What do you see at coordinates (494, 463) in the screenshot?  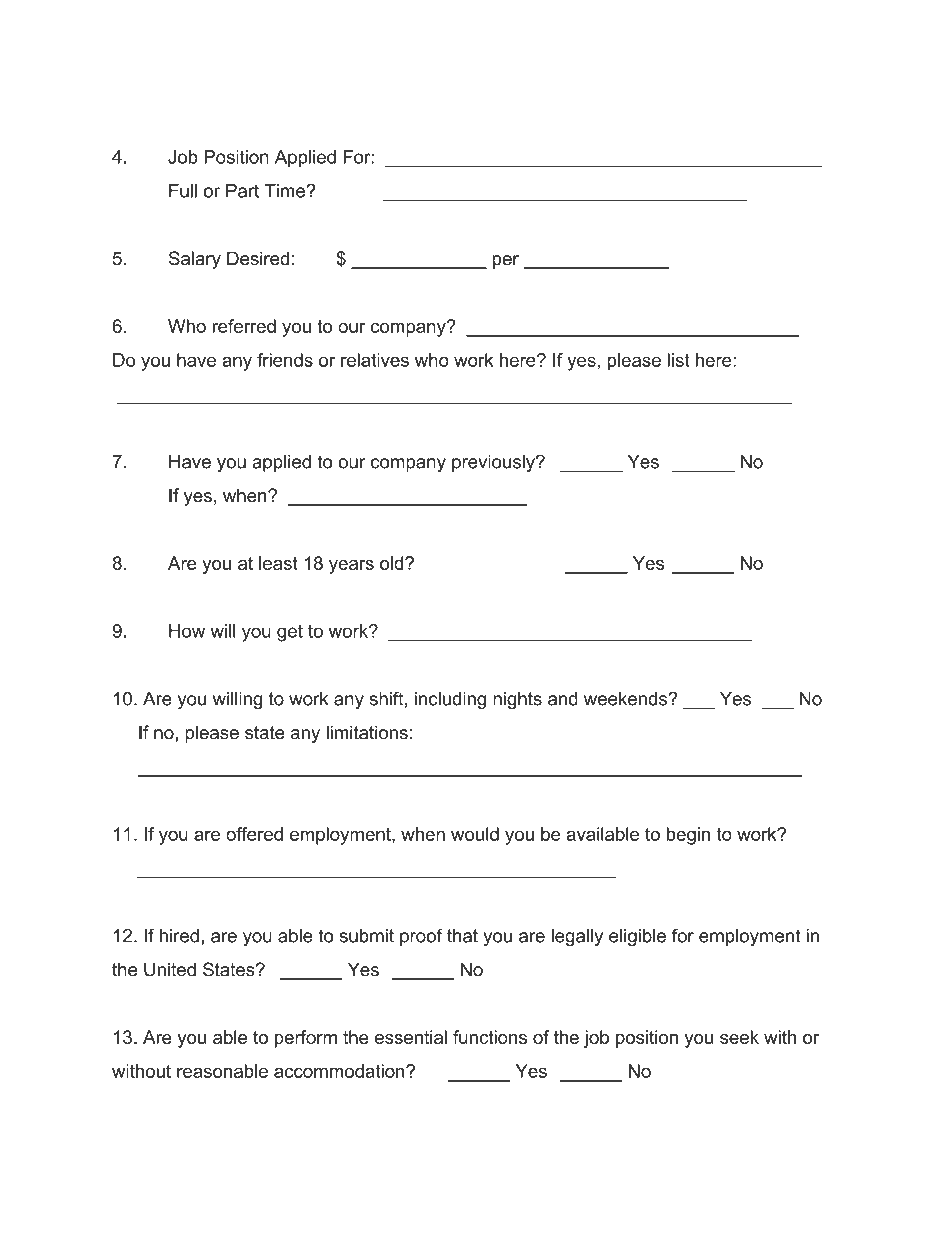 I see `previously` at bounding box center [494, 463].
